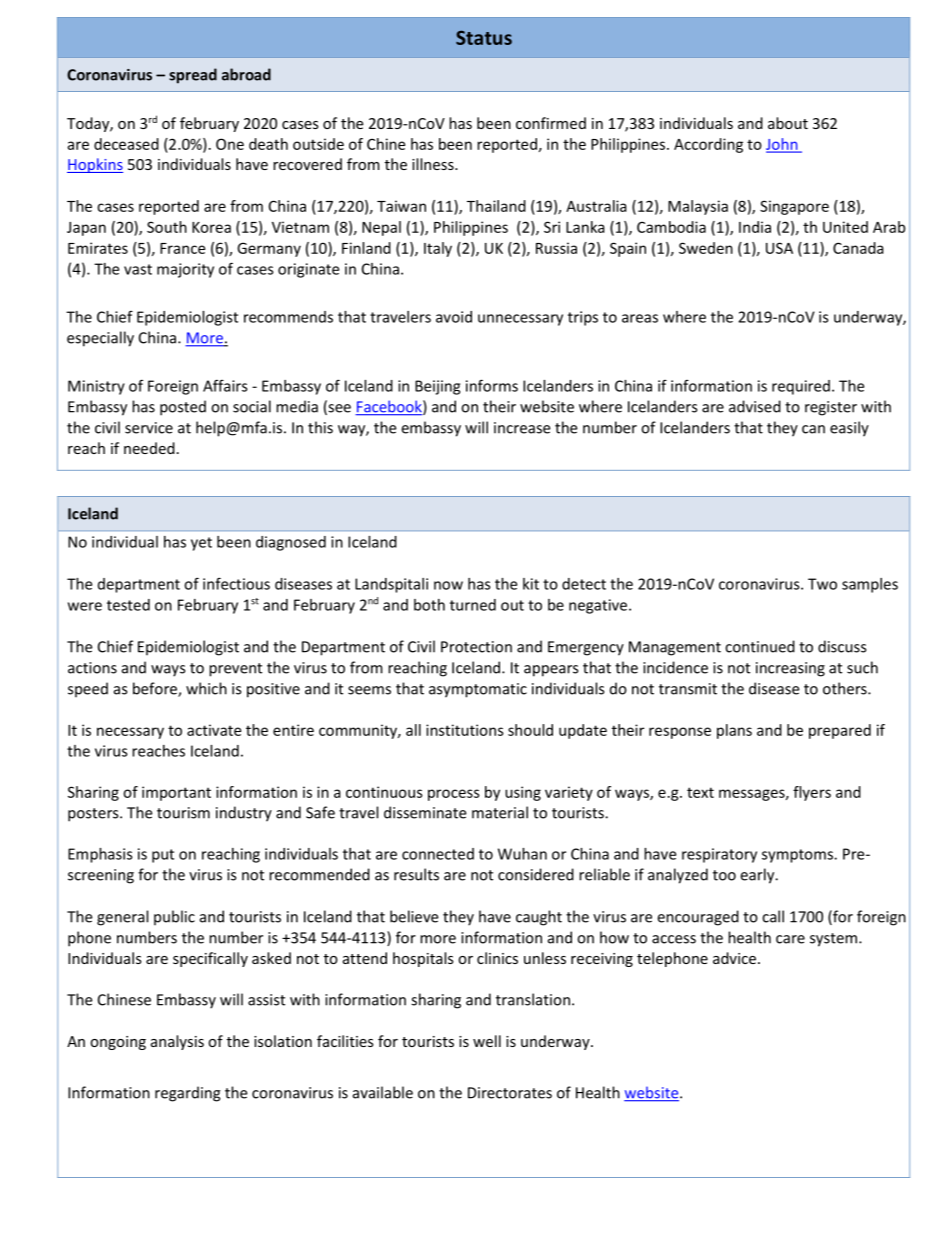 Image resolution: width=952 pixels, height=1233 pixels. What do you see at coordinates (788, 123) in the image?
I see `about` at bounding box center [788, 123].
